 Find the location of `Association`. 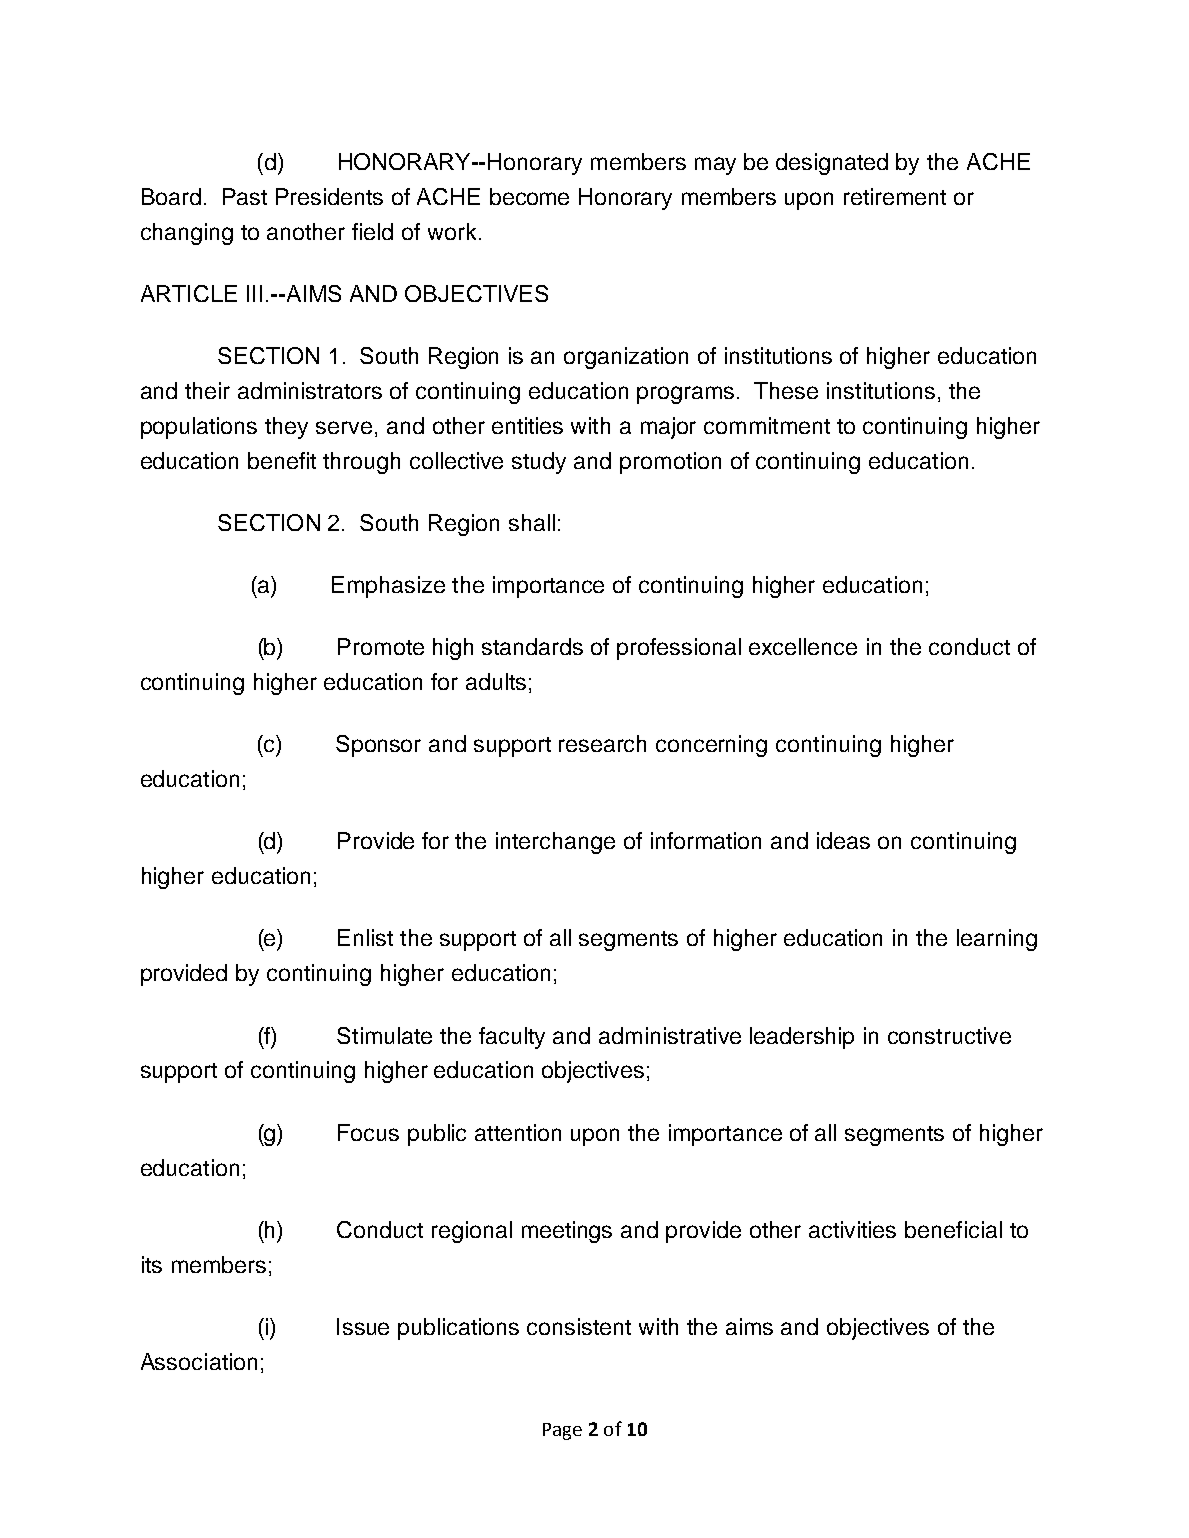

Association is located at coordinates (199, 1361).
